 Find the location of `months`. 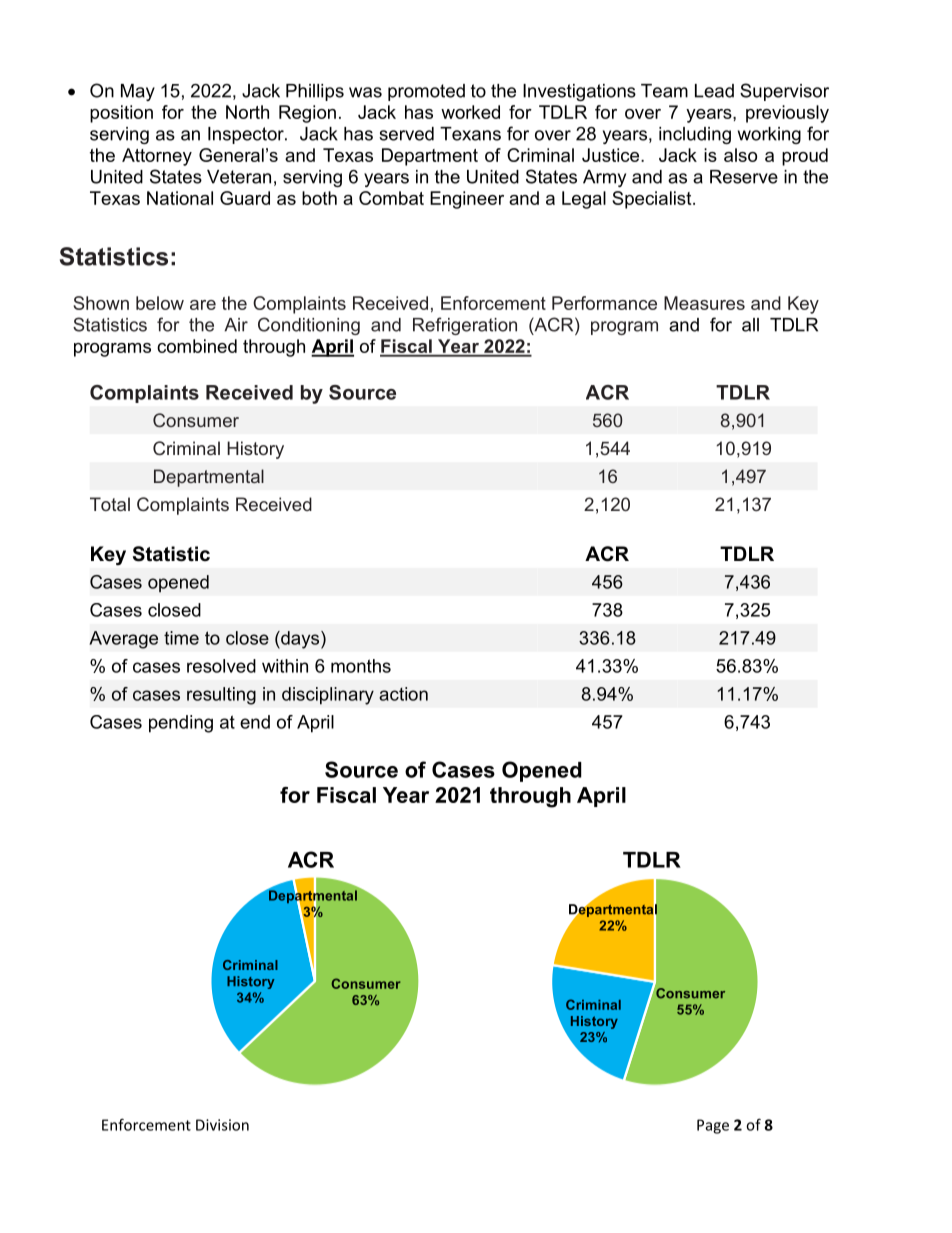

months is located at coordinates (361, 666).
